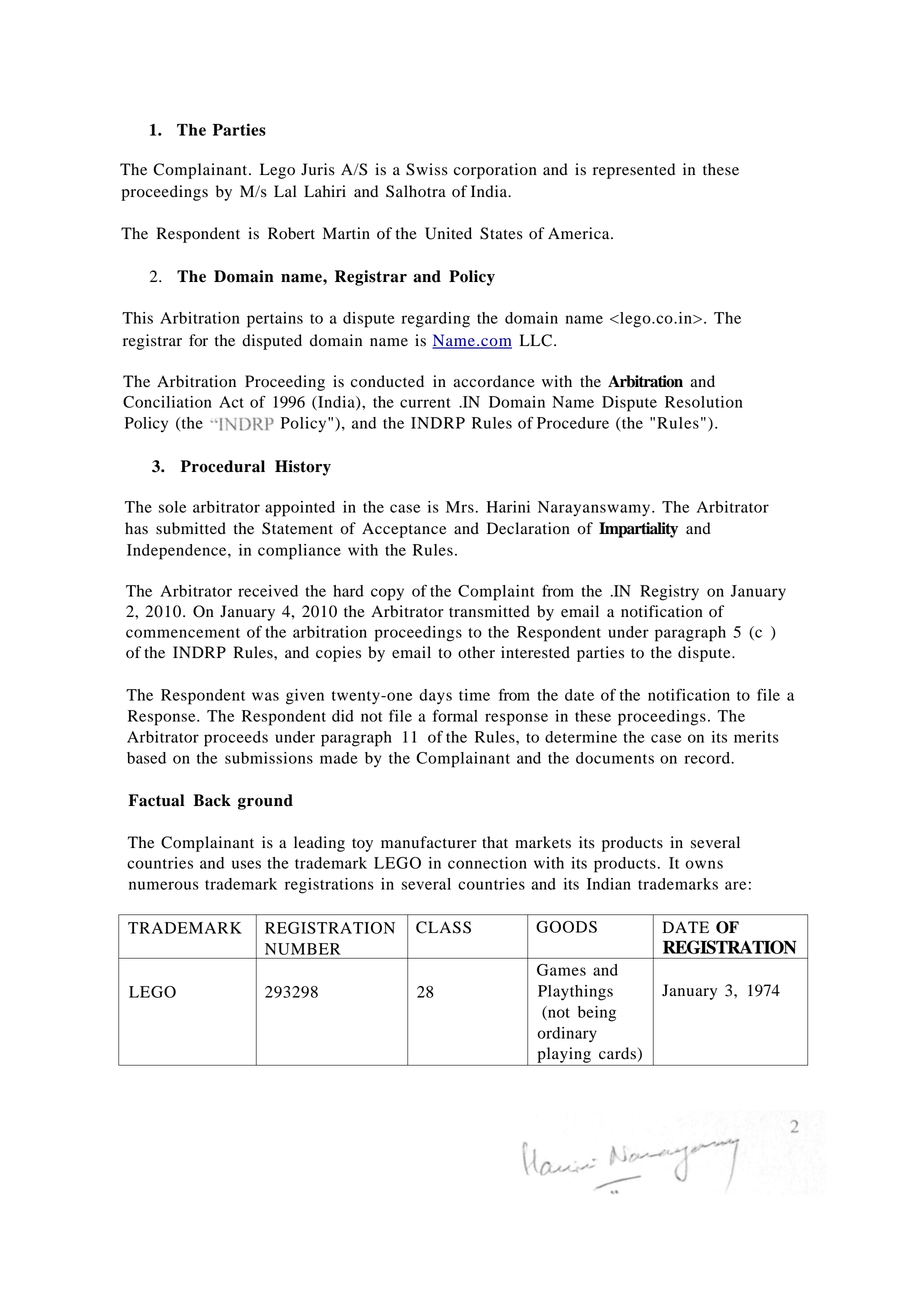 This image has width=924, height=1307. I want to click on current, so click(425, 403).
